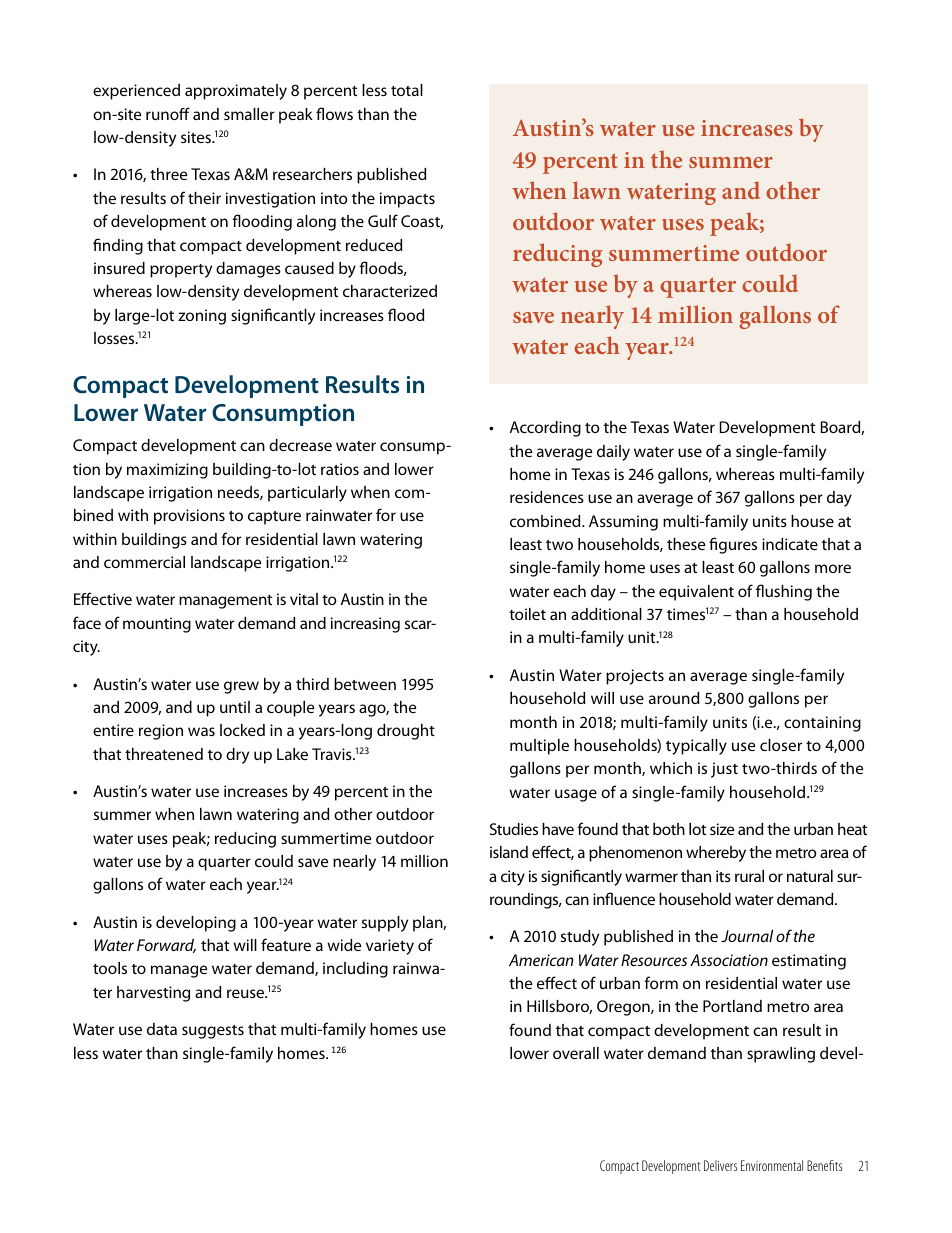 The width and height of the screenshot is (952, 1233). What do you see at coordinates (790, 544) in the screenshot?
I see `indicate` at bounding box center [790, 544].
